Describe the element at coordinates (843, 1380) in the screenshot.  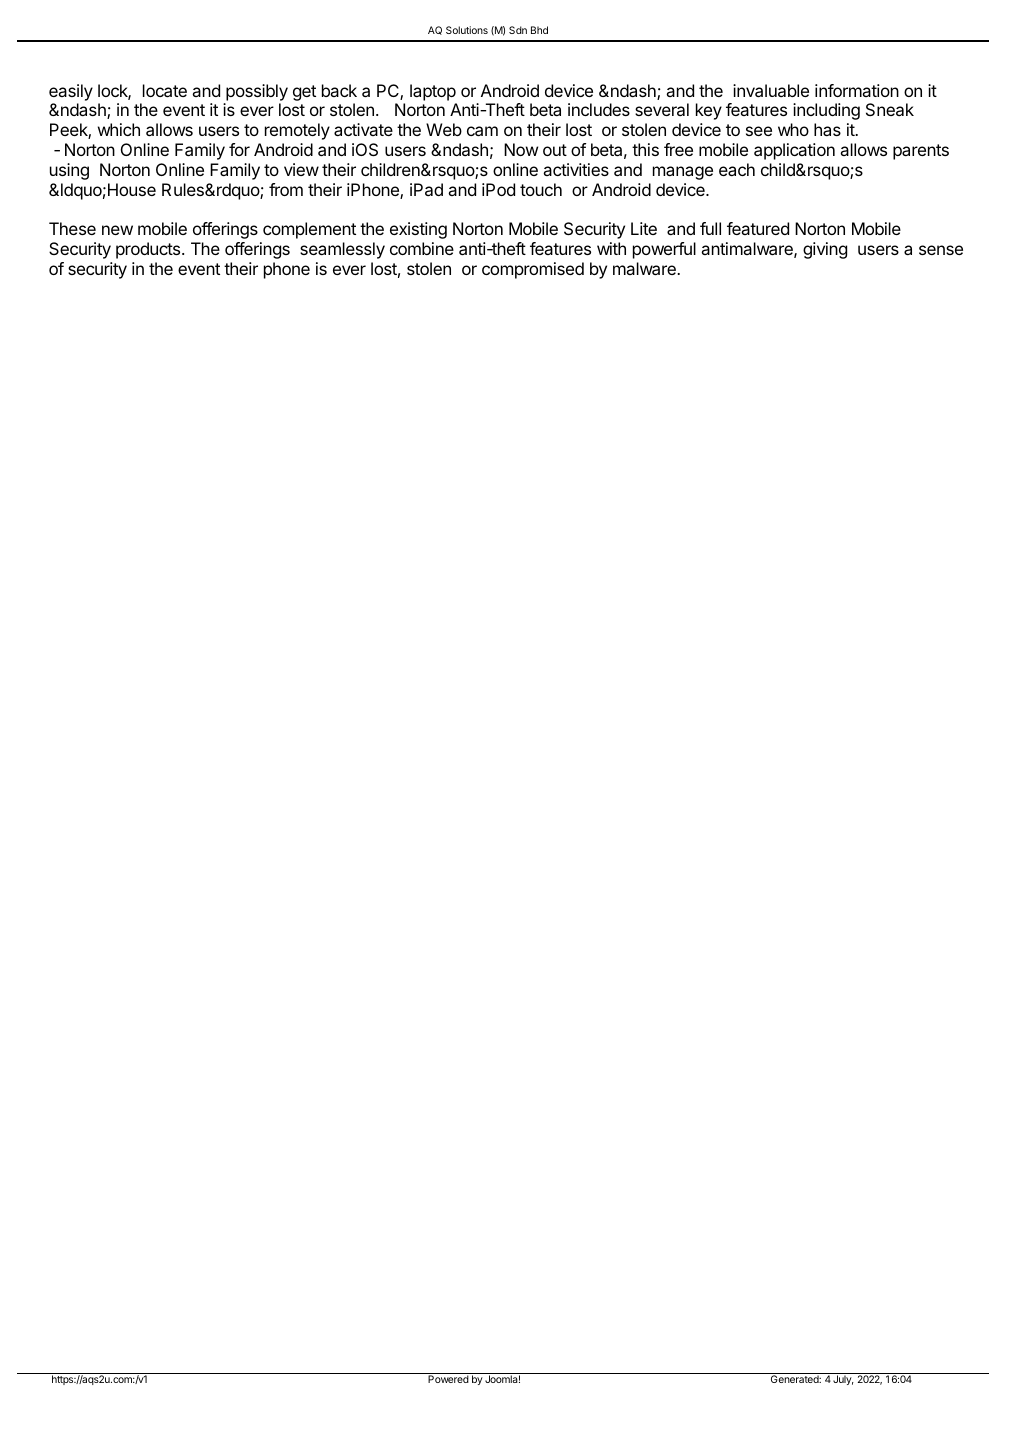
I see `July` at that location.
